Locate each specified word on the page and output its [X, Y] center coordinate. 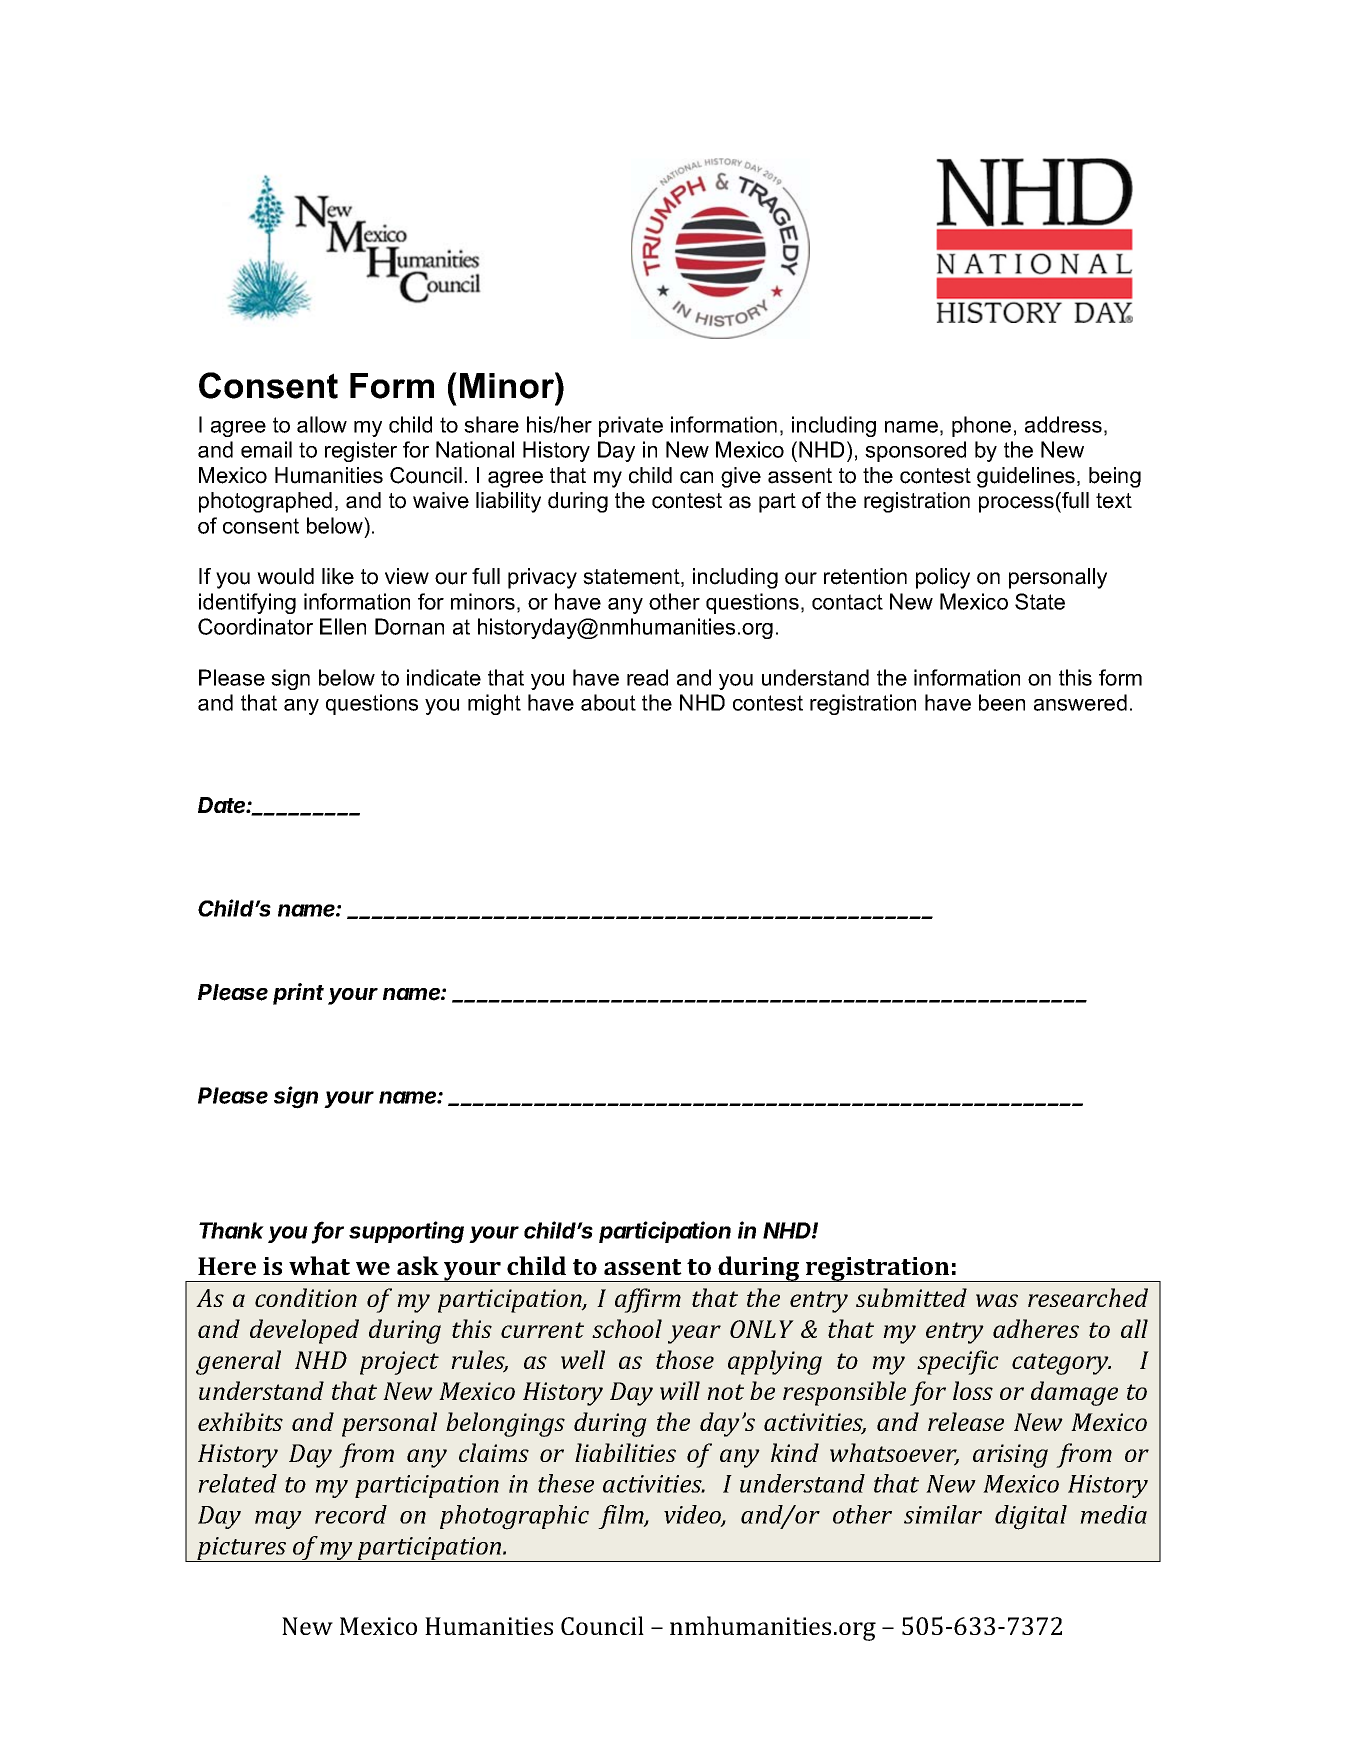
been [1002, 702]
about [608, 702]
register [361, 451]
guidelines [1026, 477]
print [298, 994]
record [351, 1514]
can [696, 477]
